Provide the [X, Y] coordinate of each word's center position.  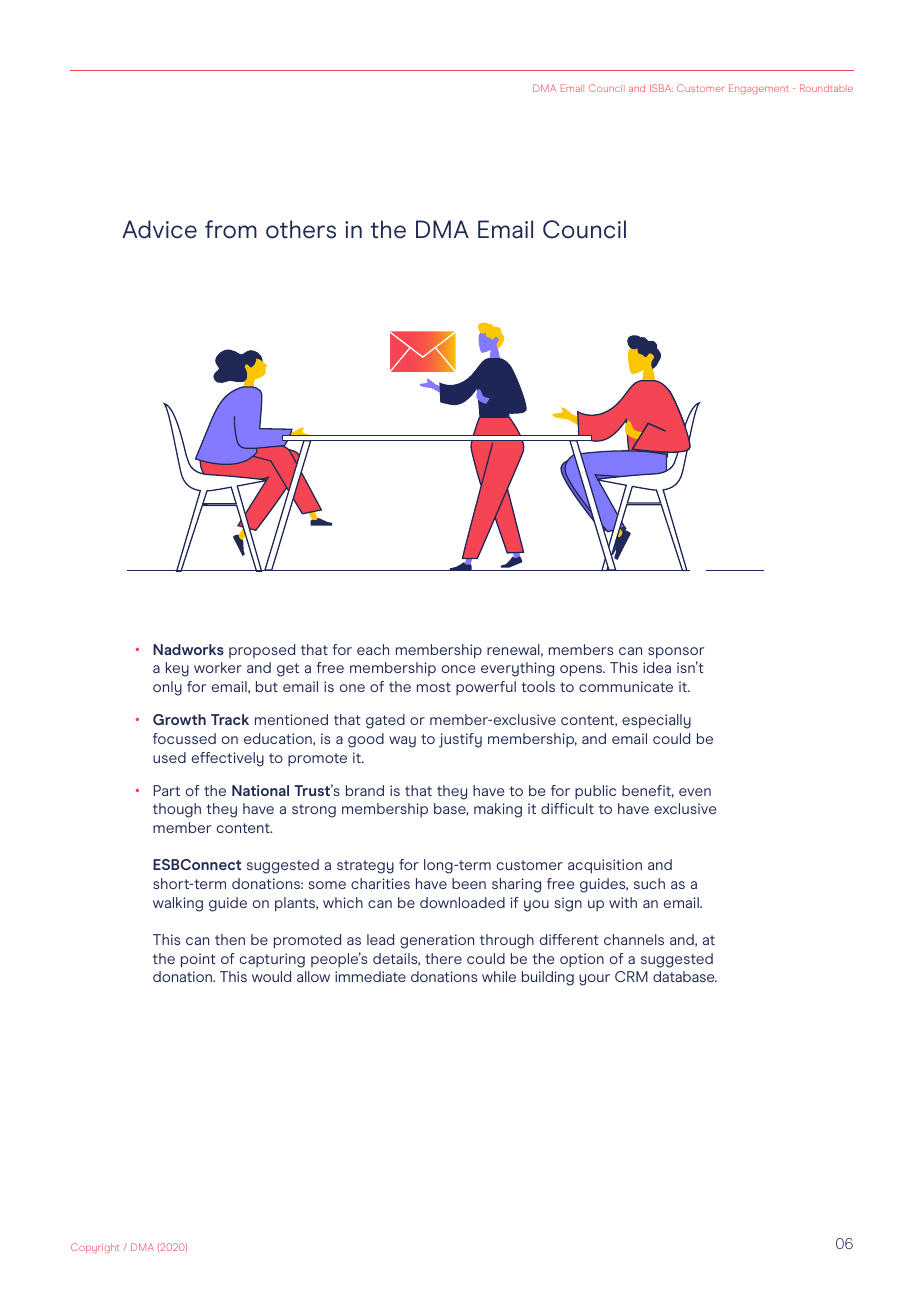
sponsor [676, 653]
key [177, 669]
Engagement [759, 89]
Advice [159, 229]
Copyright [95, 1248]
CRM [631, 976]
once [458, 669]
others [301, 229]
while [499, 976]
